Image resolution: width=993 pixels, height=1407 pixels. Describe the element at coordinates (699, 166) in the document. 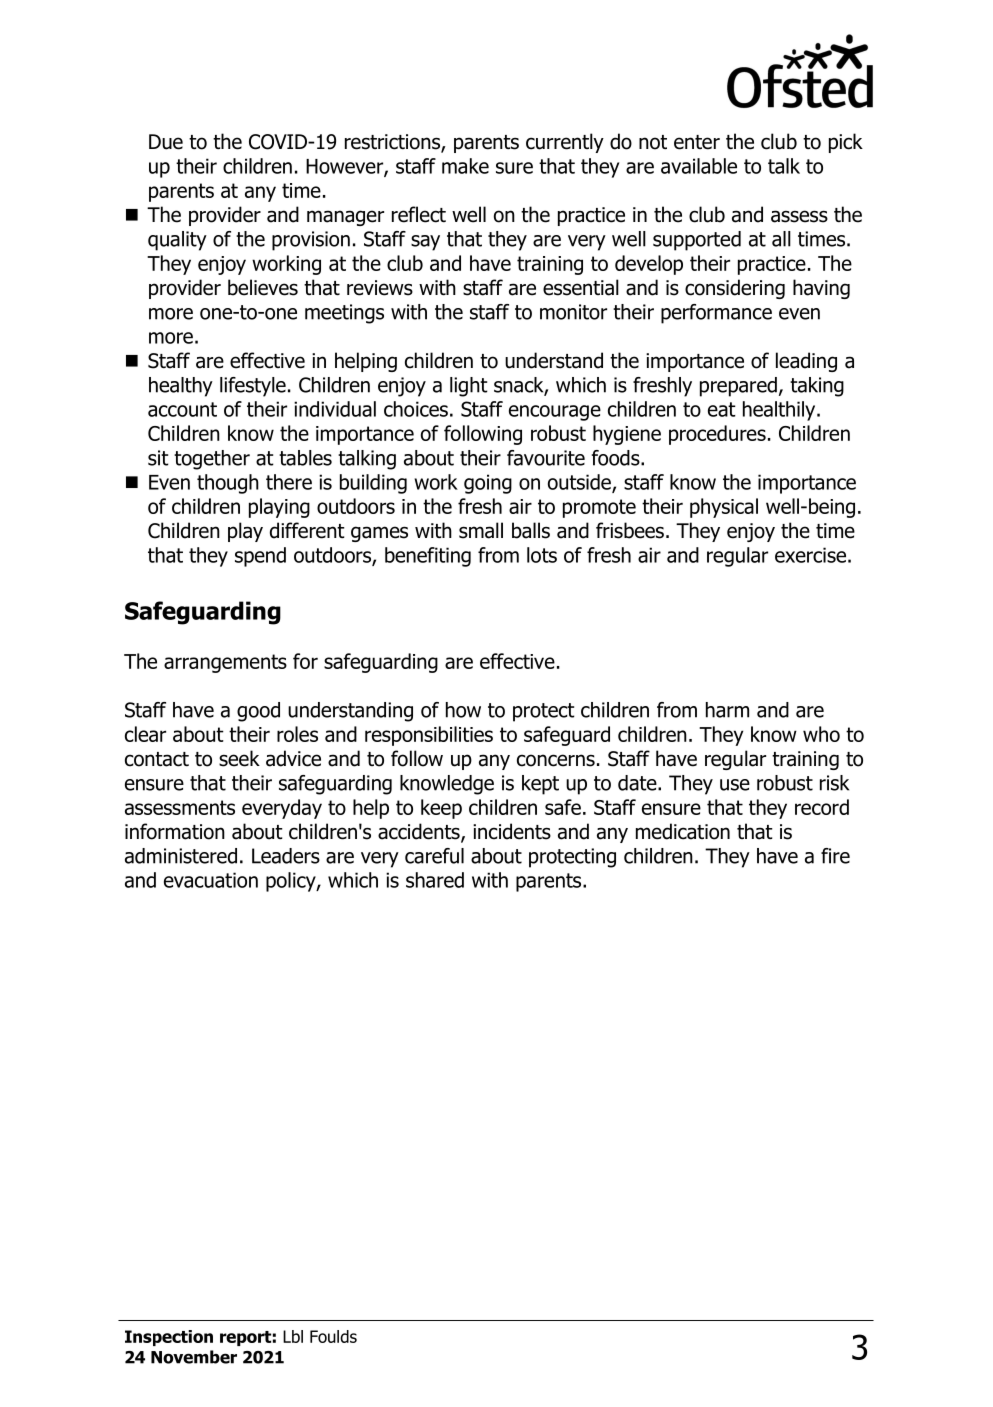

I see `available` at that location.
